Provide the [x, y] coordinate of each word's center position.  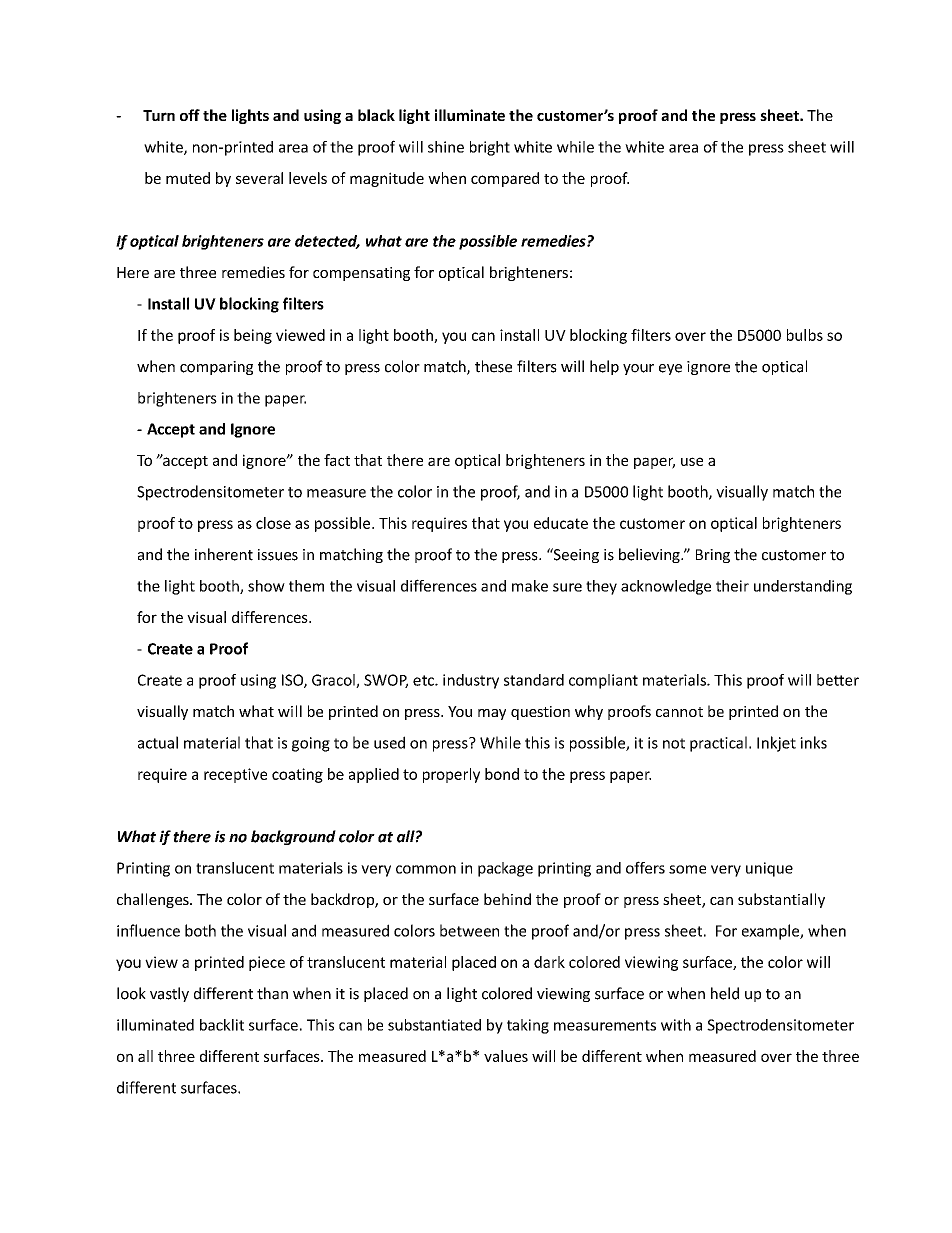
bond [502, 774]
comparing [216, 368]
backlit [222, 1025]
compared [505, 179]
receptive [235, 775]
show [266, 586]
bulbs [805, 335]
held [725, 993]
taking [528, 1026]
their [732, 586]
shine [446, 147]
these [493, 366]
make [530, 586]
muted [188, 178]
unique [769, 869]
